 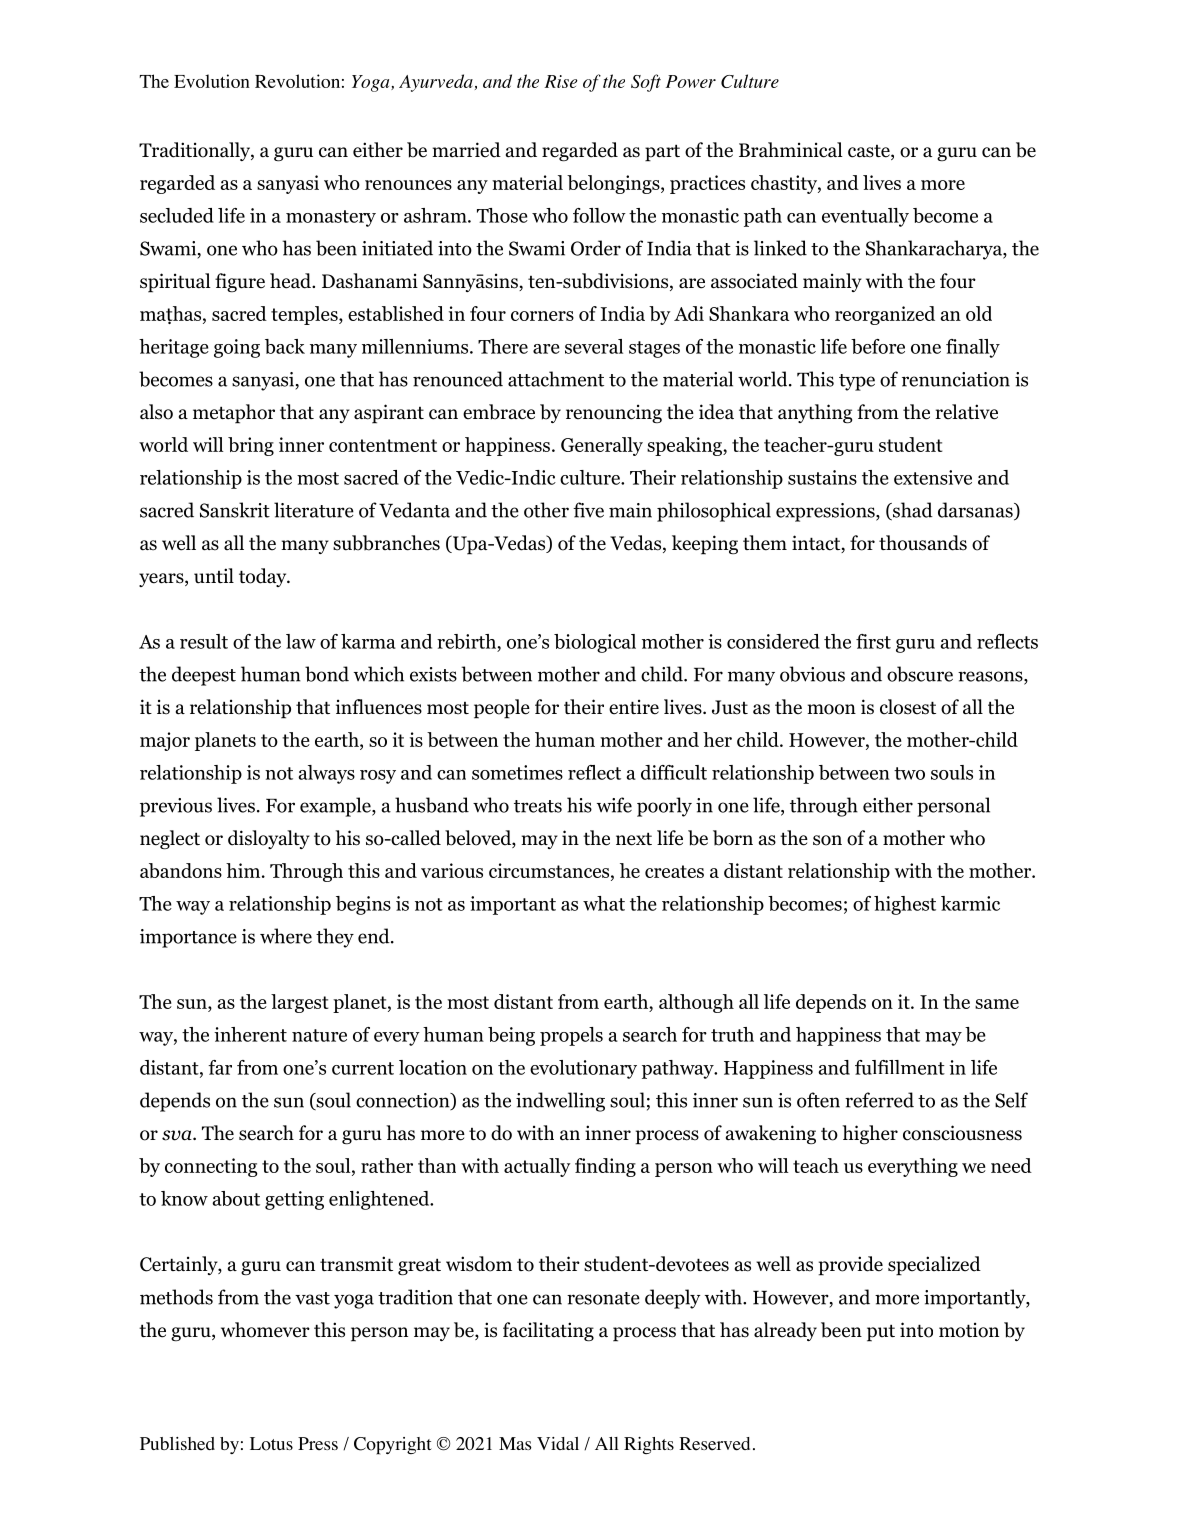 I want to click on monastery, so click(x=331, y=218).
